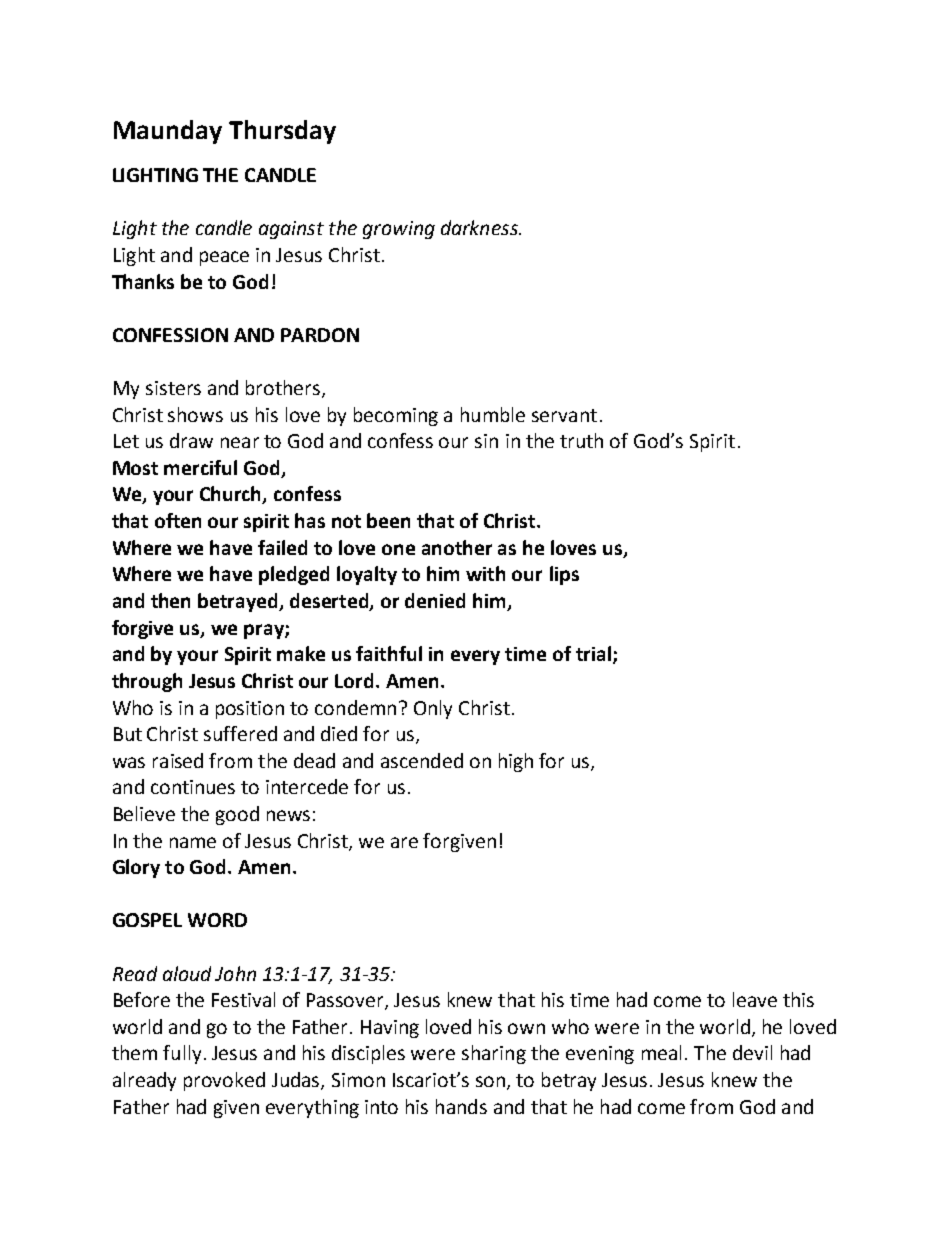 The image size is (952, 1233). What do you see at coordinates (755, 999) in the screenshot?
I see `leave` at bounding box center [755, 999].
